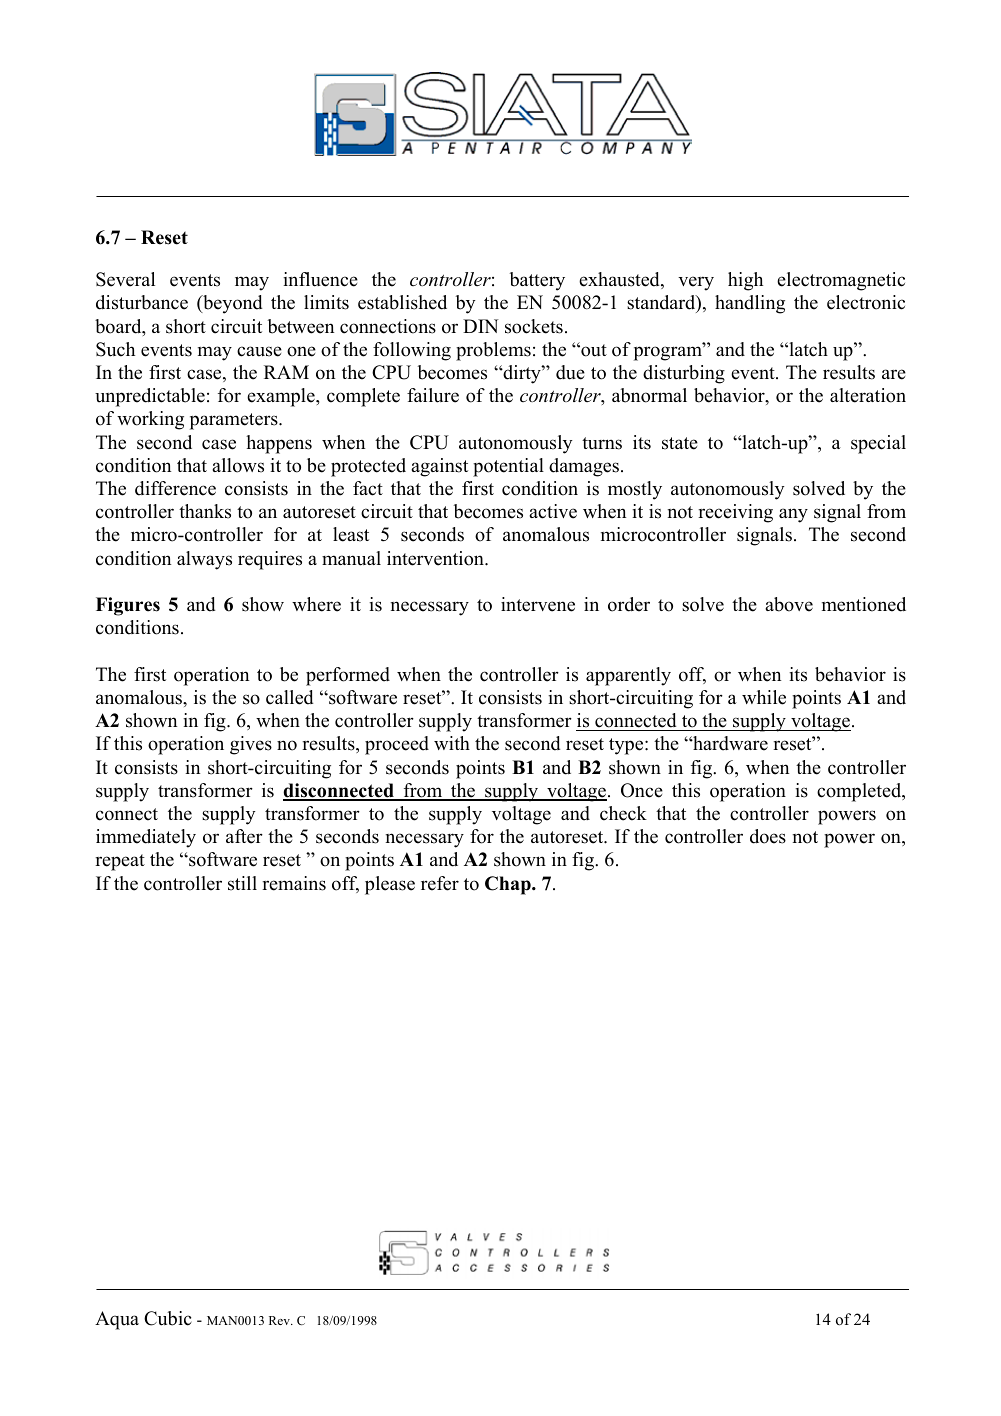 This page has width=1001, height=1416. I want to click on Cubic, so click(168, 1318).
